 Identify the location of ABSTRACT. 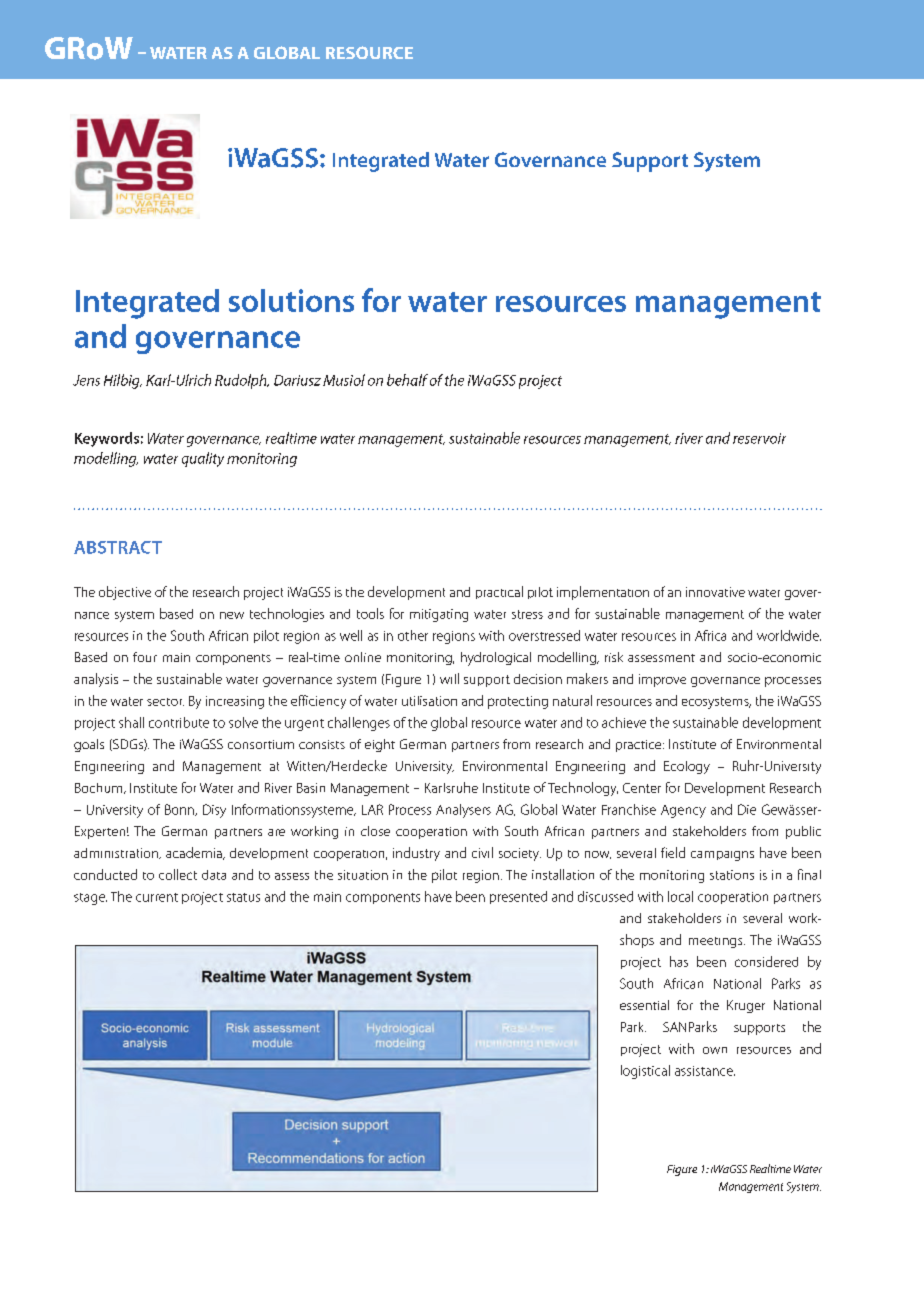
(118, 547).
